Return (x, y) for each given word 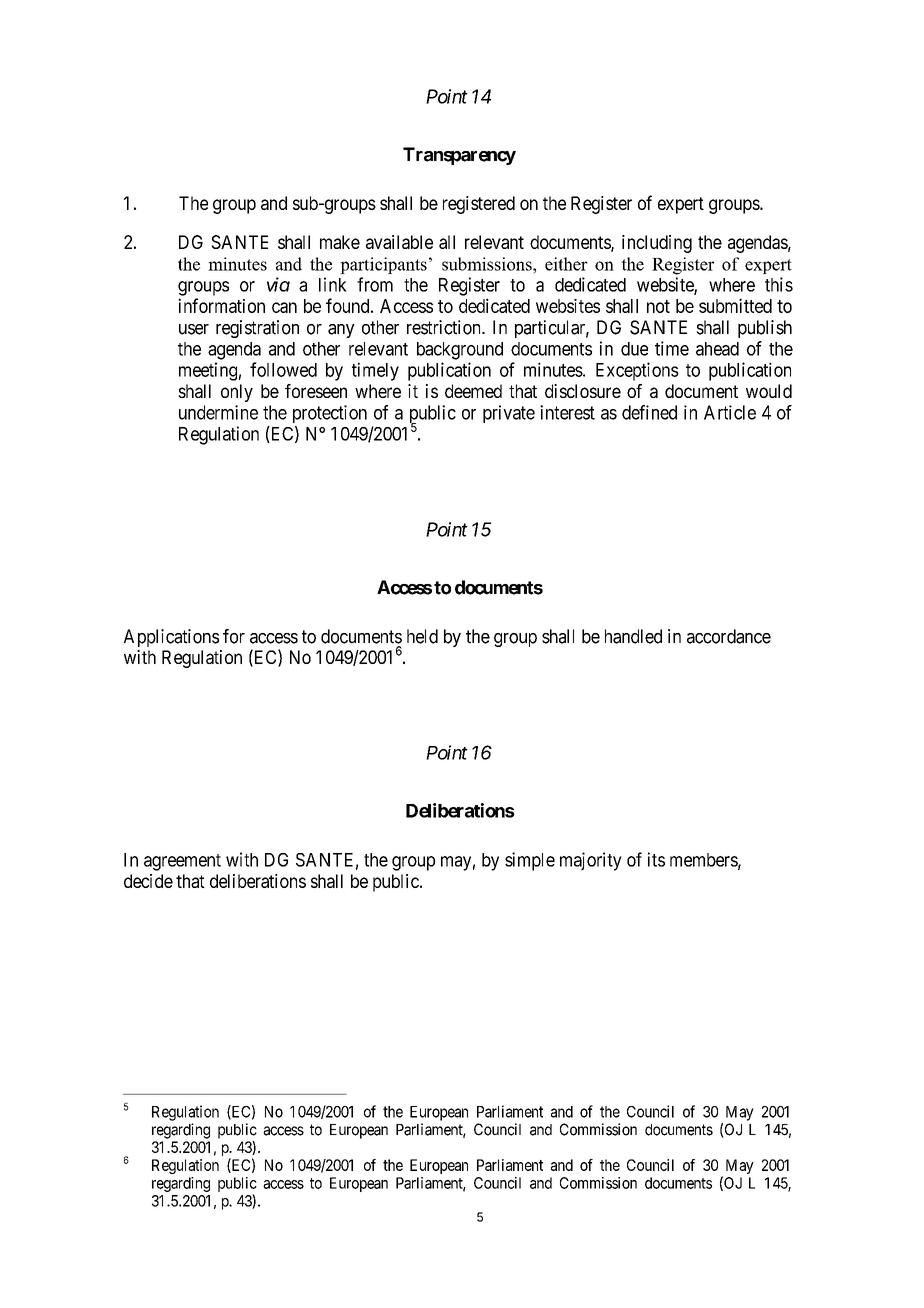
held (422, 636)
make (340, 242)
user (194, 329)
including (657, 244)
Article (730, 412)
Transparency (459, 156)
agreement (182, 862)
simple (530, 861)
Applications (171, 638)
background (460, 351)
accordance (729, 636)
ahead (717, 349)
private (509, 414)
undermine (218, 412)
